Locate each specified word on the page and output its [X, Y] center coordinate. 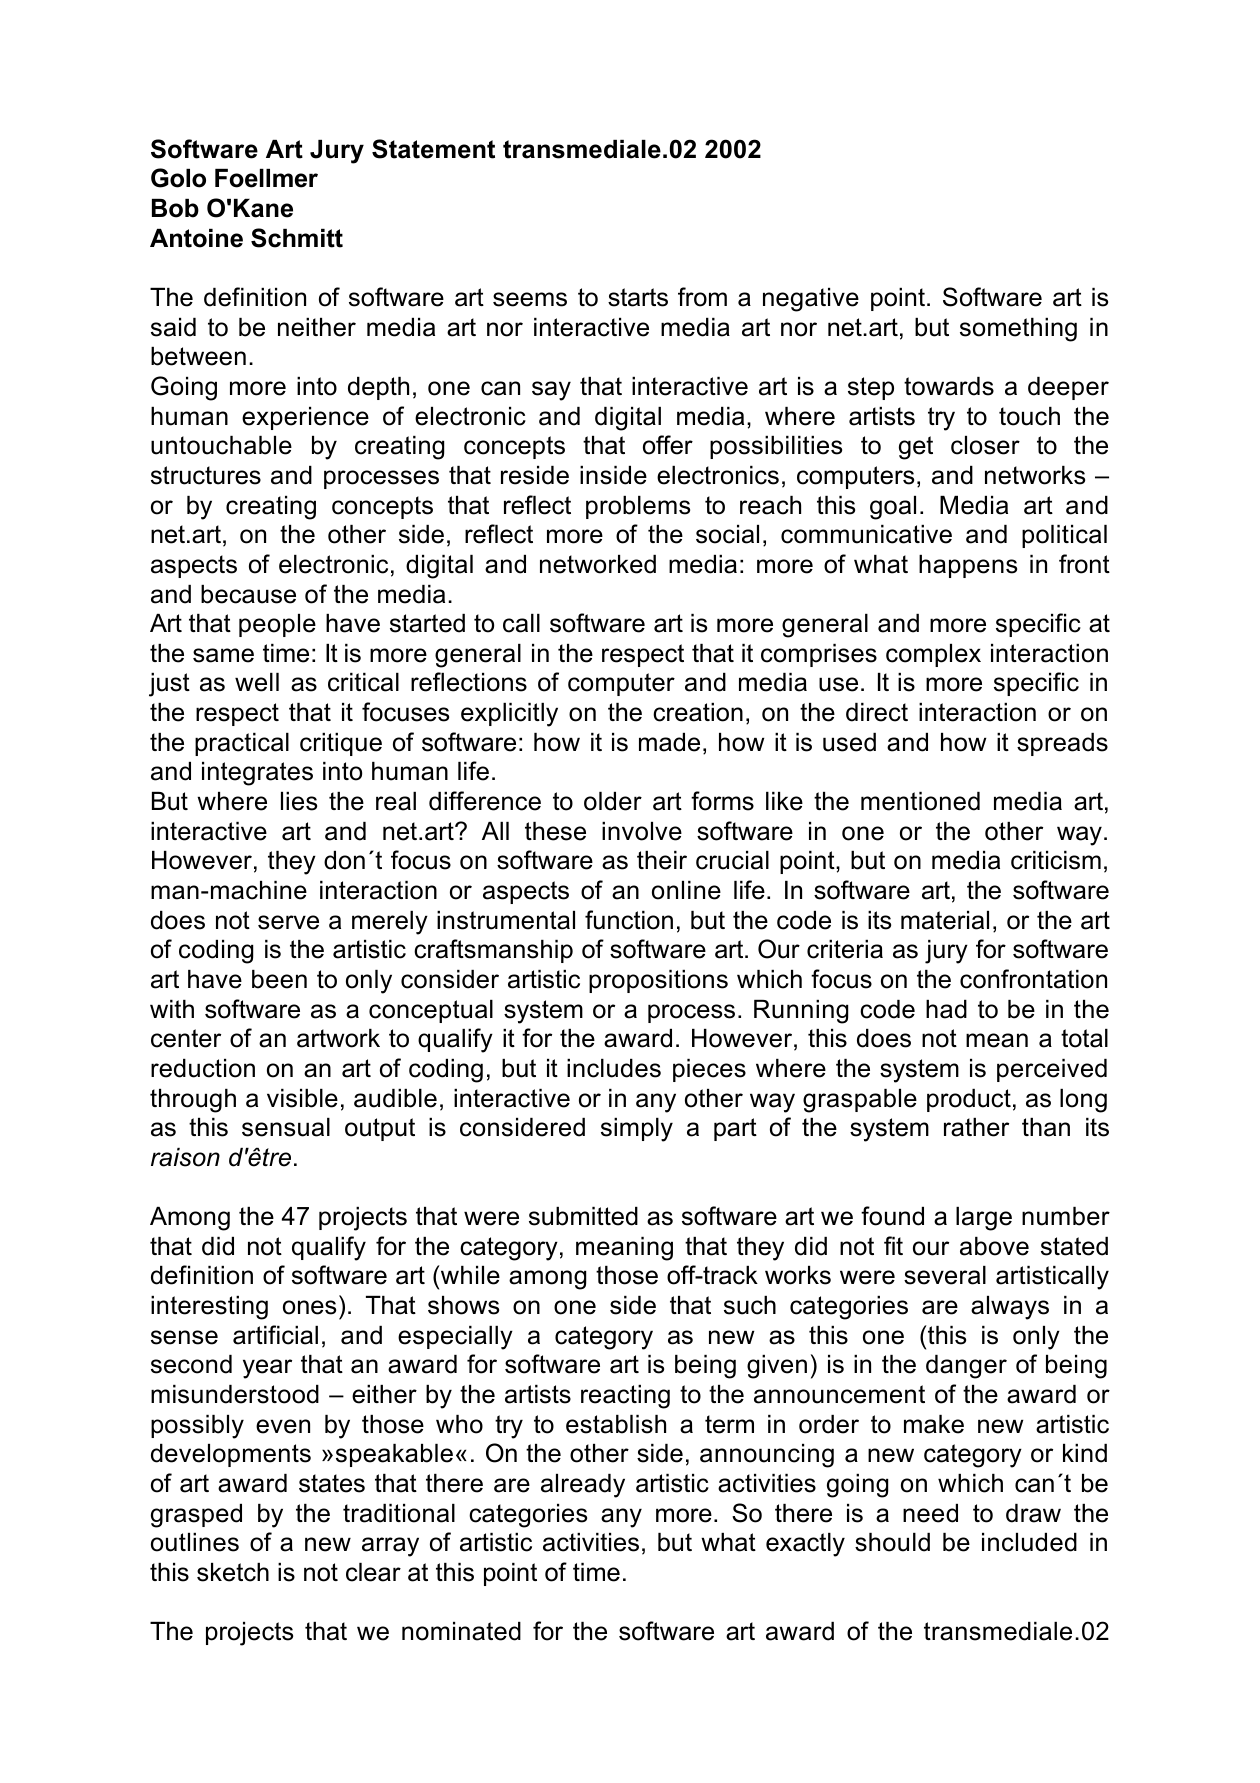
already [583, 1486]
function [629, 920]
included [1029, 1542]
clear [373, 1572]
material [945, 920]
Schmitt [297, 238]
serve [288, 922]
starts [638, 297]
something [1018, 330]
